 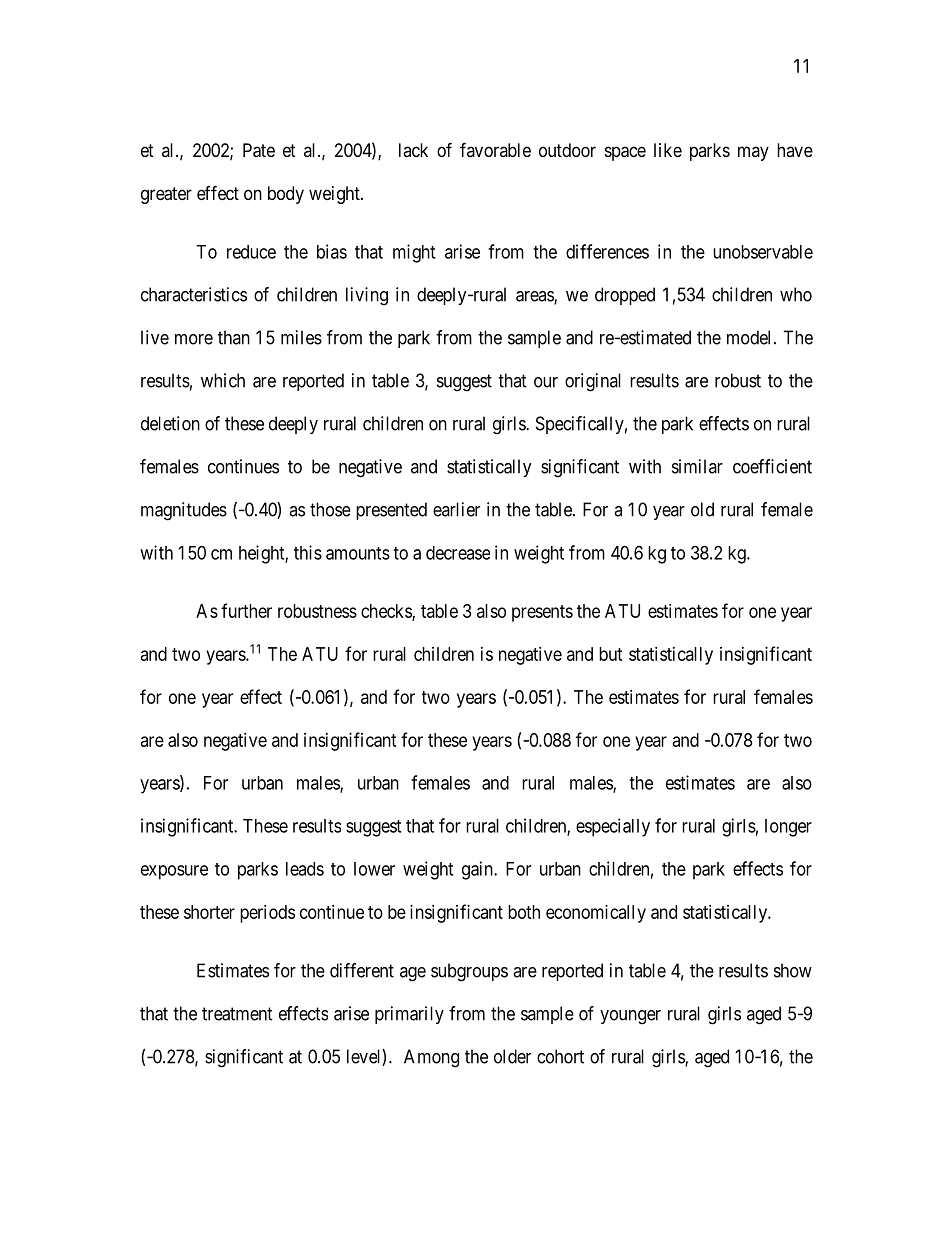 What do you see at coordinates (237, 1014) in the screenshot?
I see `treatment` at bounding box center [237, 1014].
